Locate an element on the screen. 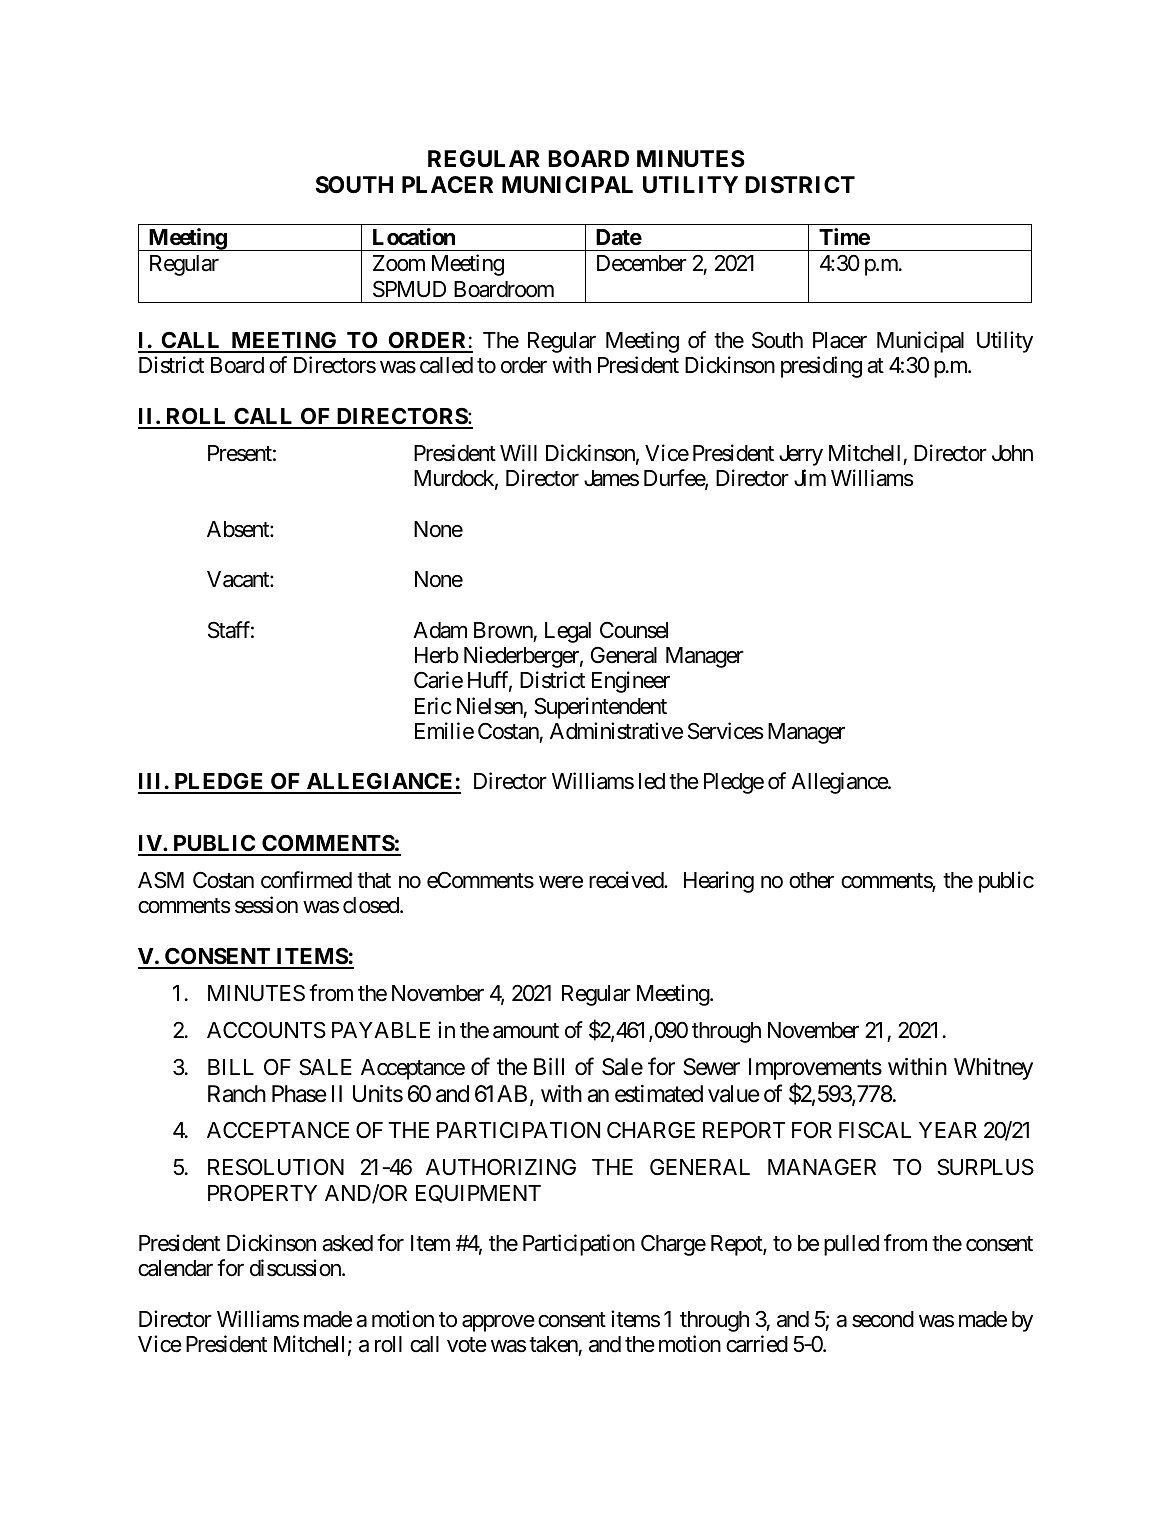  Superintendent is located at coordinates (600, 708).
